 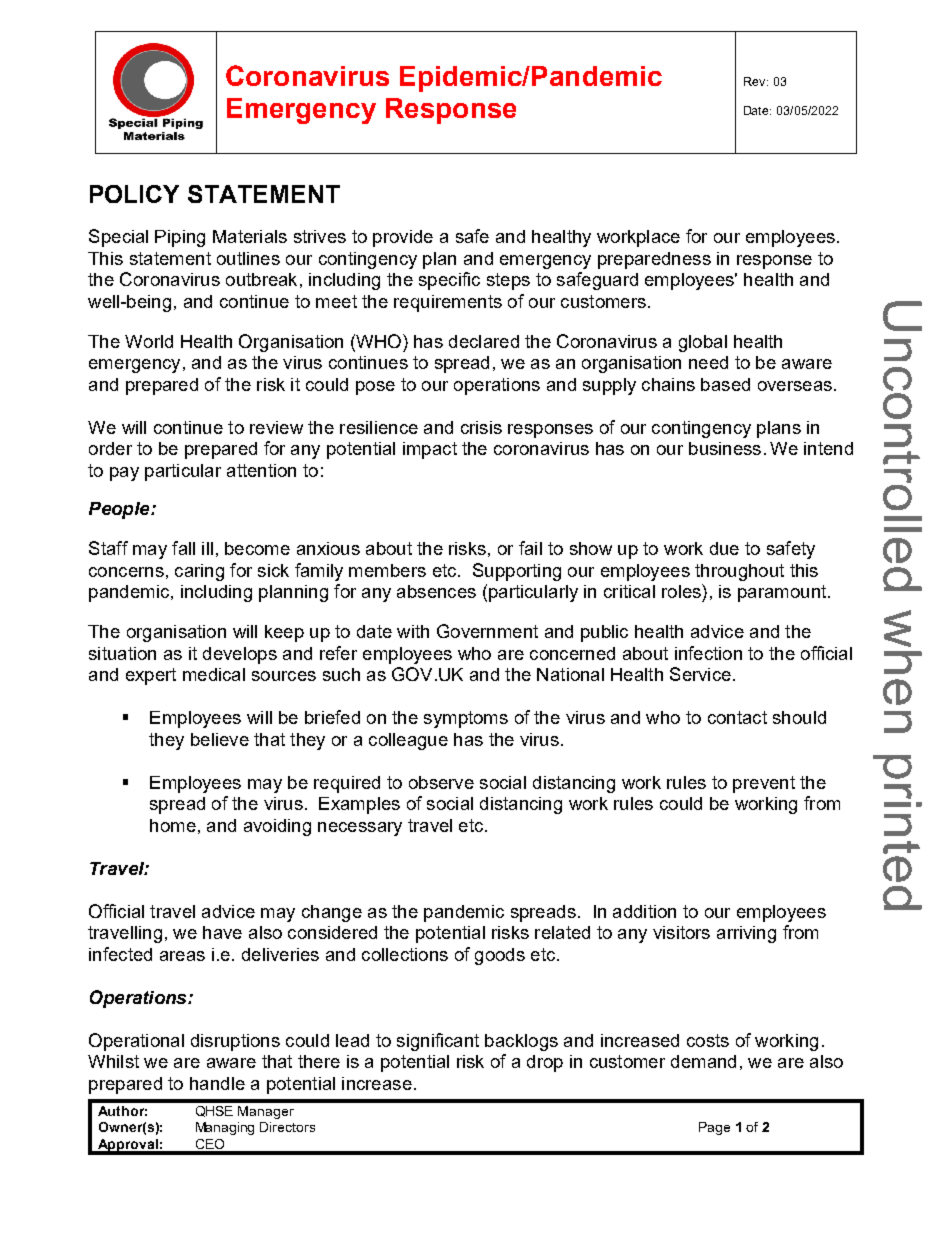 I want to click on infection, so click(x=708, y=653).
